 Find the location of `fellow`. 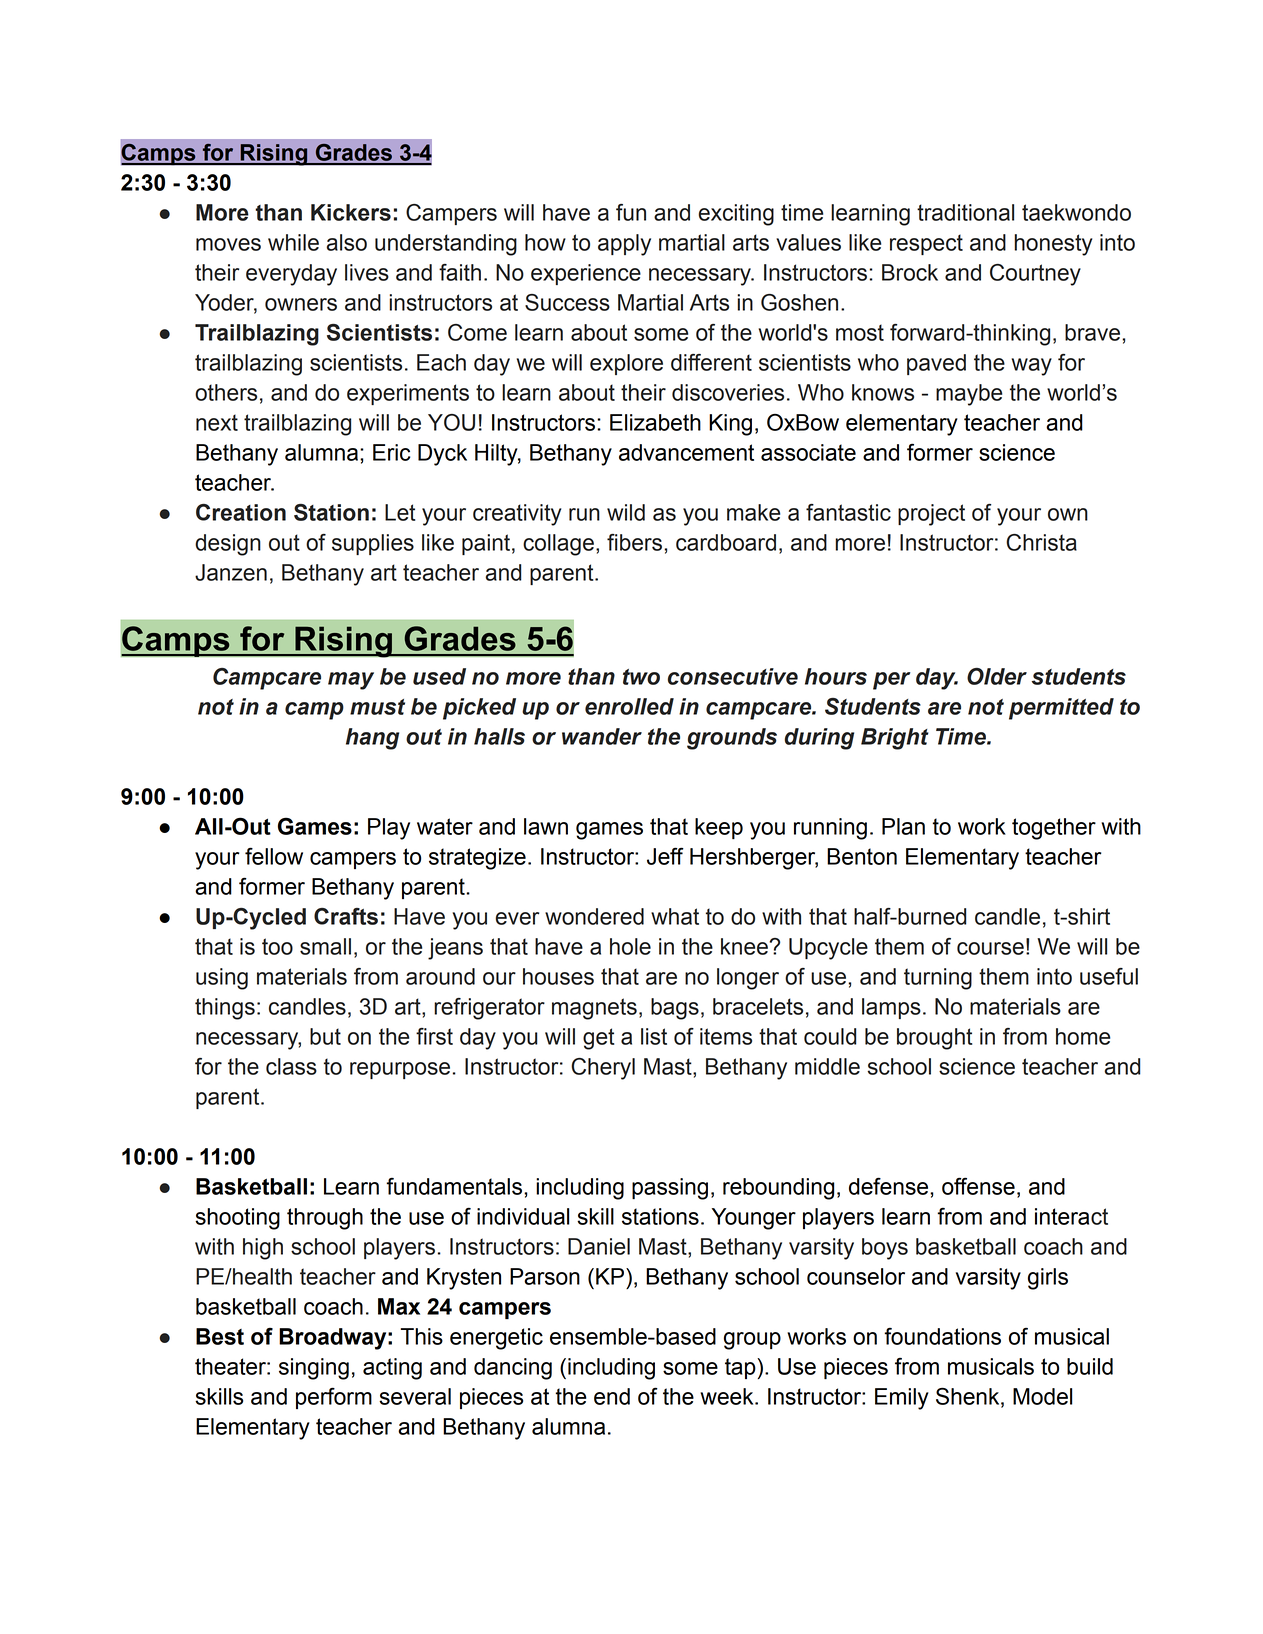

fellow is located at coordinates (274, 856).
